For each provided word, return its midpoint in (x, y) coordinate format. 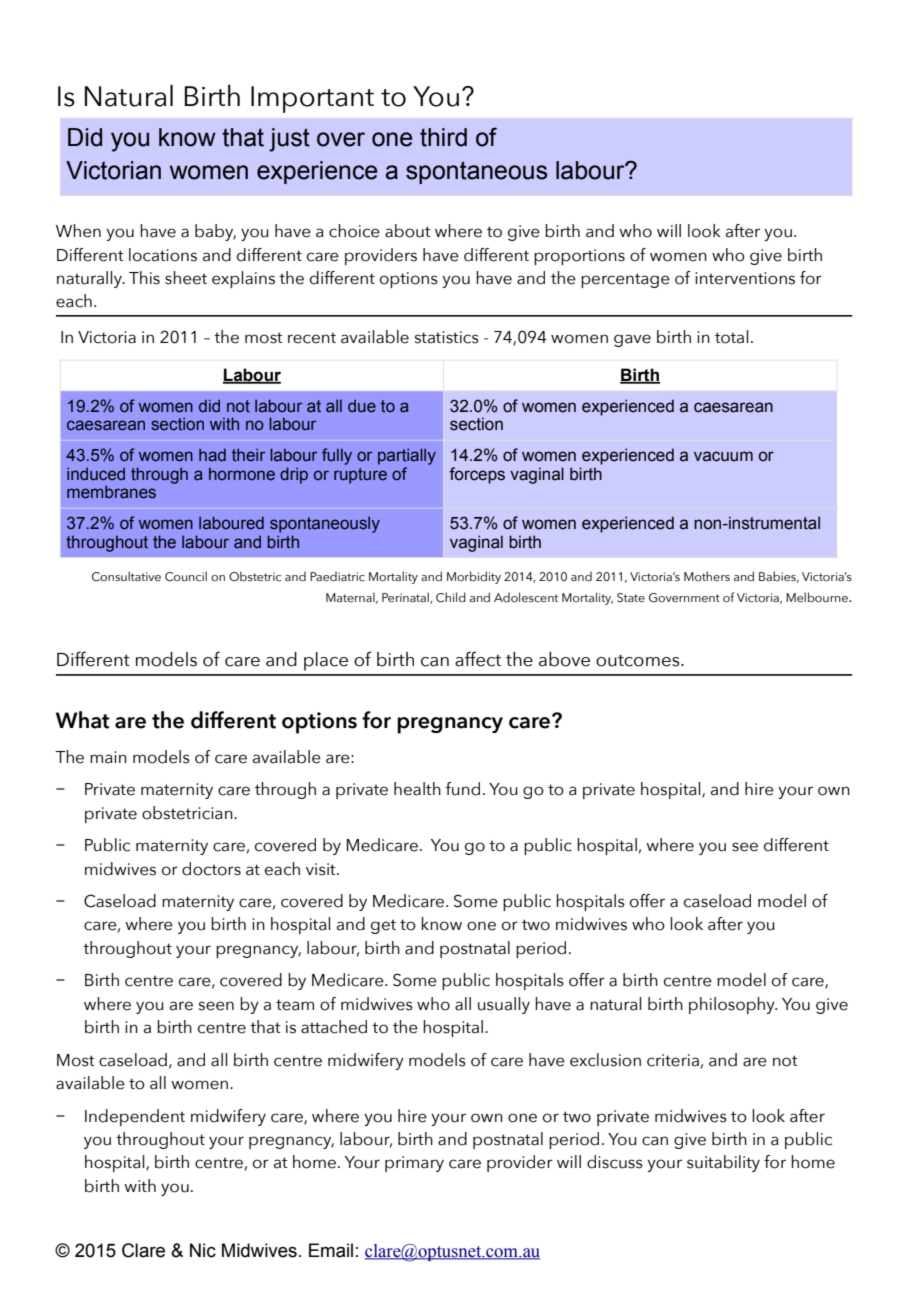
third (443, 137)
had (212, 455)
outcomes (639, 660)
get (383, 927)
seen (216, 1006)
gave (632, 340)
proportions (579, 257)
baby (215, 232)
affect (478, 659)
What (82, 720)
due (362, 406)
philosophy (733, 1005)
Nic (203, 1250)
